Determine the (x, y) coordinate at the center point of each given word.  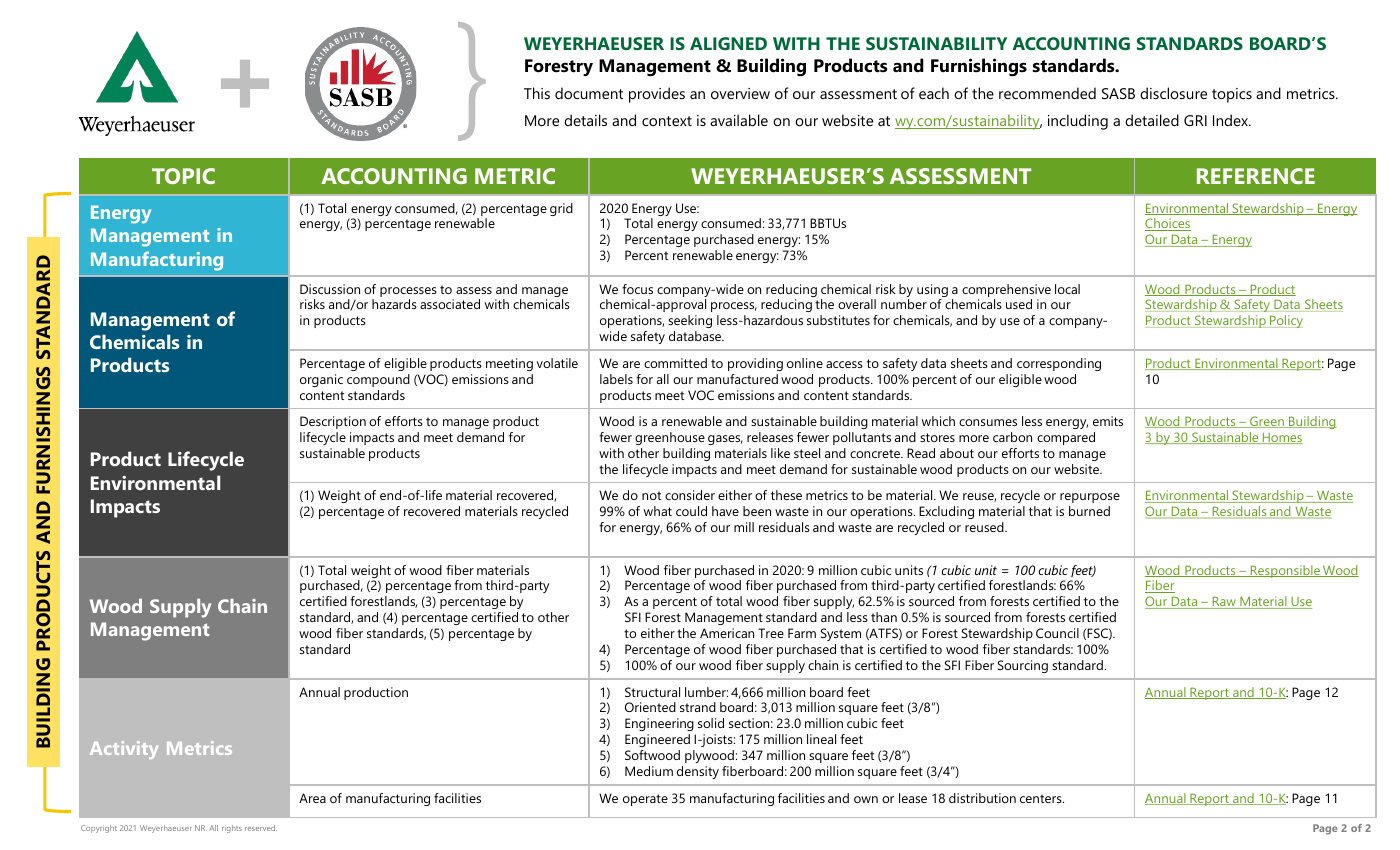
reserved (261, 828)
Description (333, 422)
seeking (690, 321)
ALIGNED (728, 43)
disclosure (1173, 93)
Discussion (330, 289)
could (691, 511)
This (537, 93)
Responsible (1285, 571)
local (1067, 289)
